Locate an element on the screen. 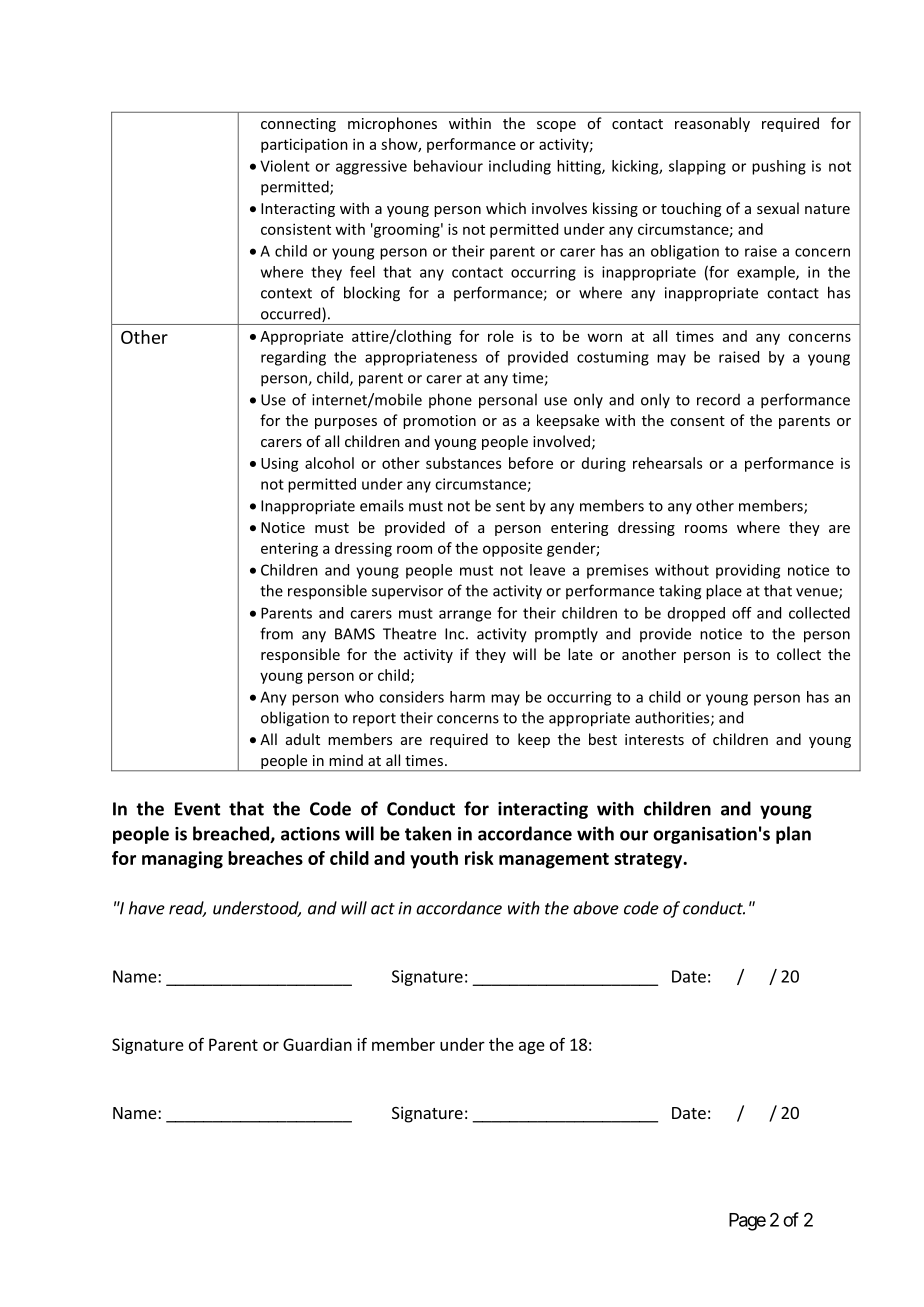  Guardian is located at coordinates (317, 1044).
